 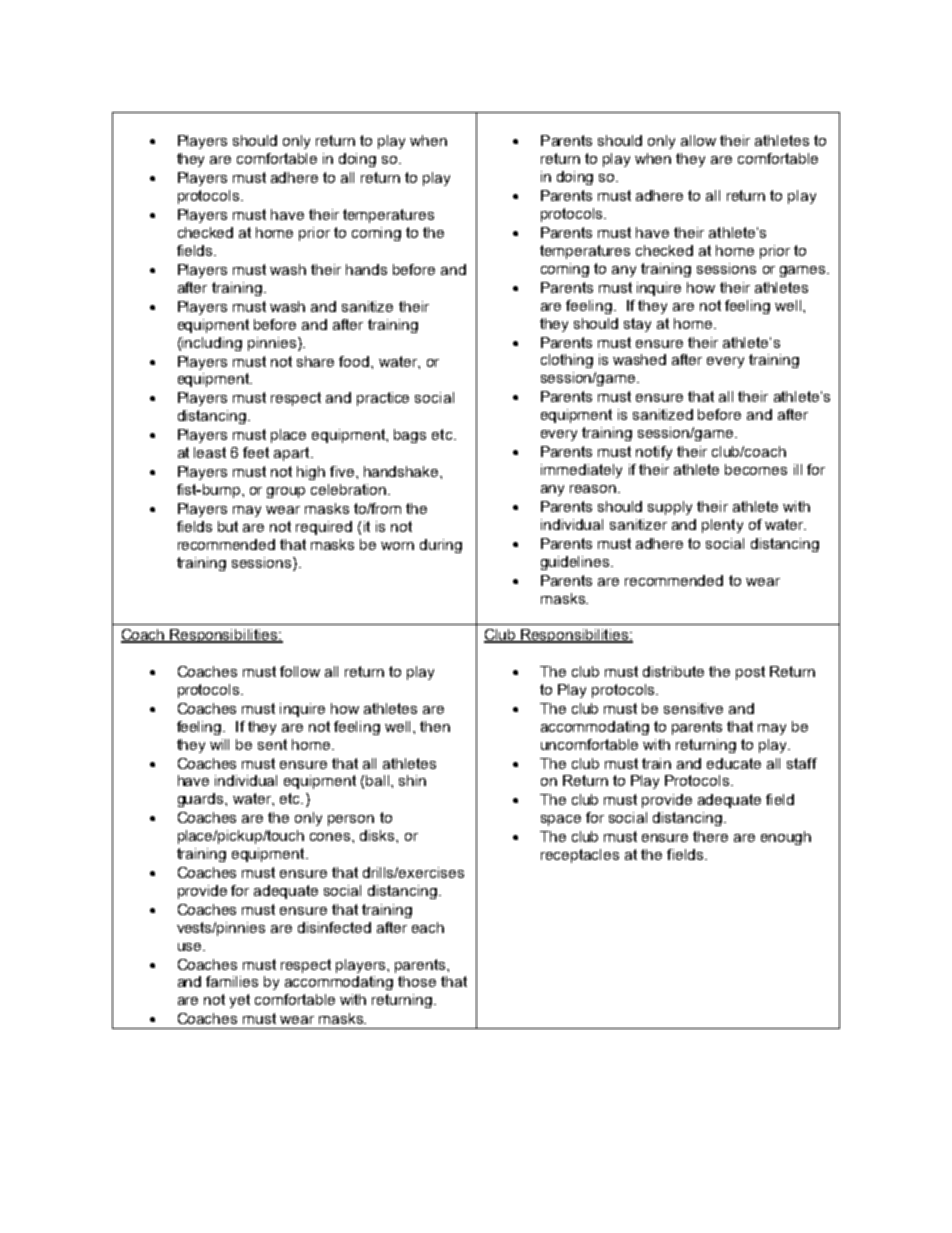 What do you see at coordinates (698, 140) in the image?
I see `allow` at bounding box center [698, 140].
